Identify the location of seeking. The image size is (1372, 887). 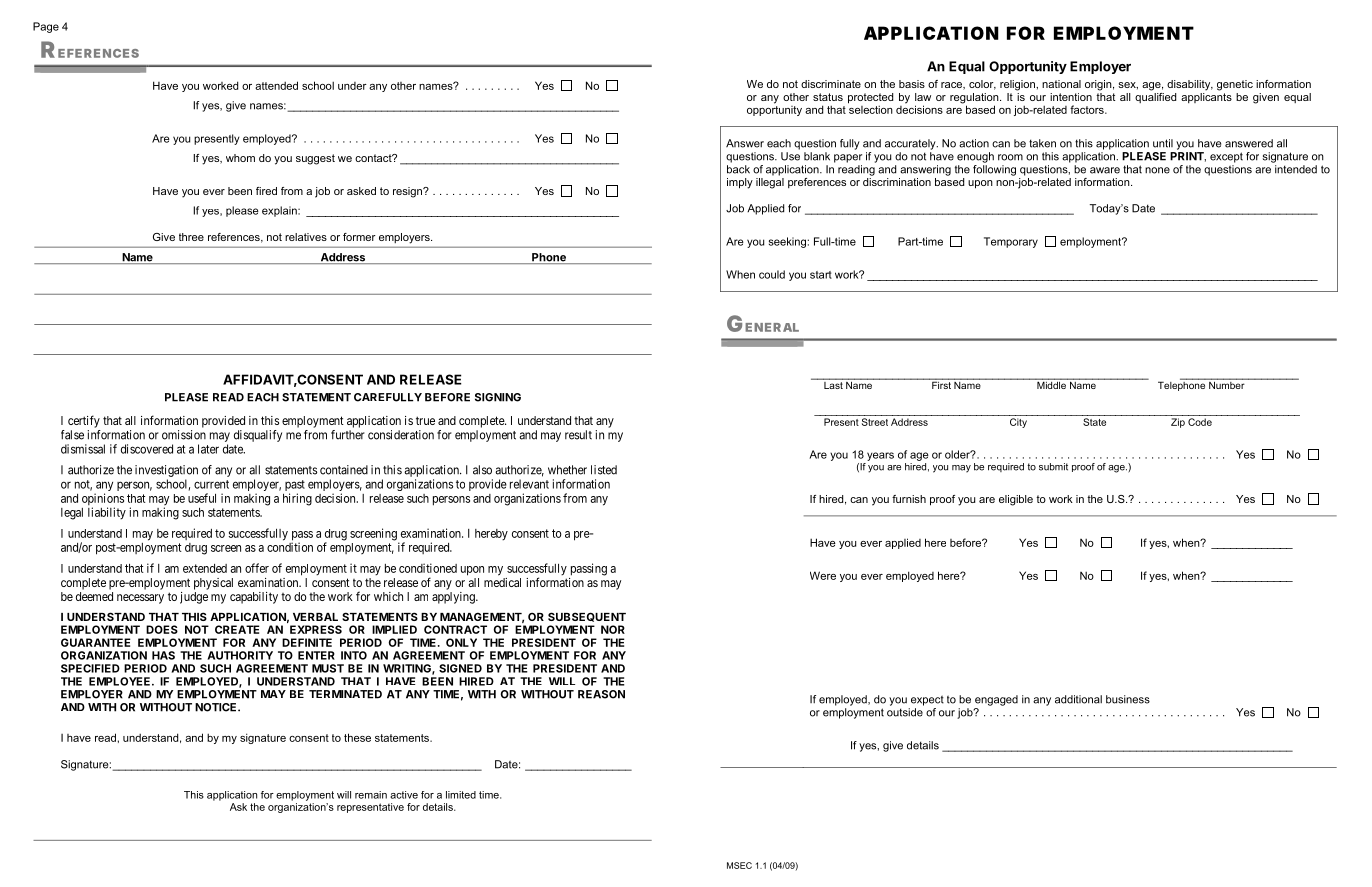
(787, 242).
